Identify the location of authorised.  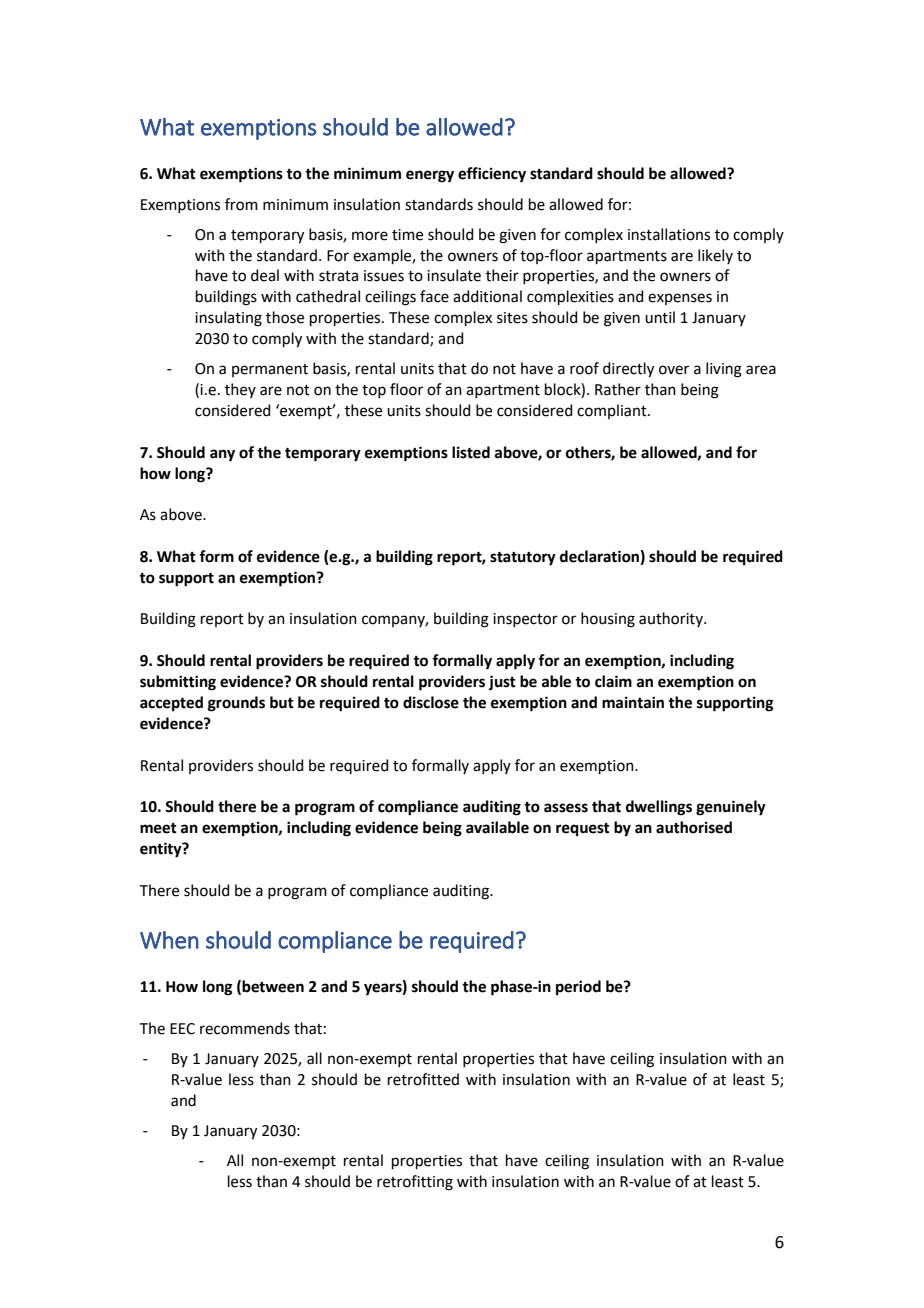
(694, 827).
